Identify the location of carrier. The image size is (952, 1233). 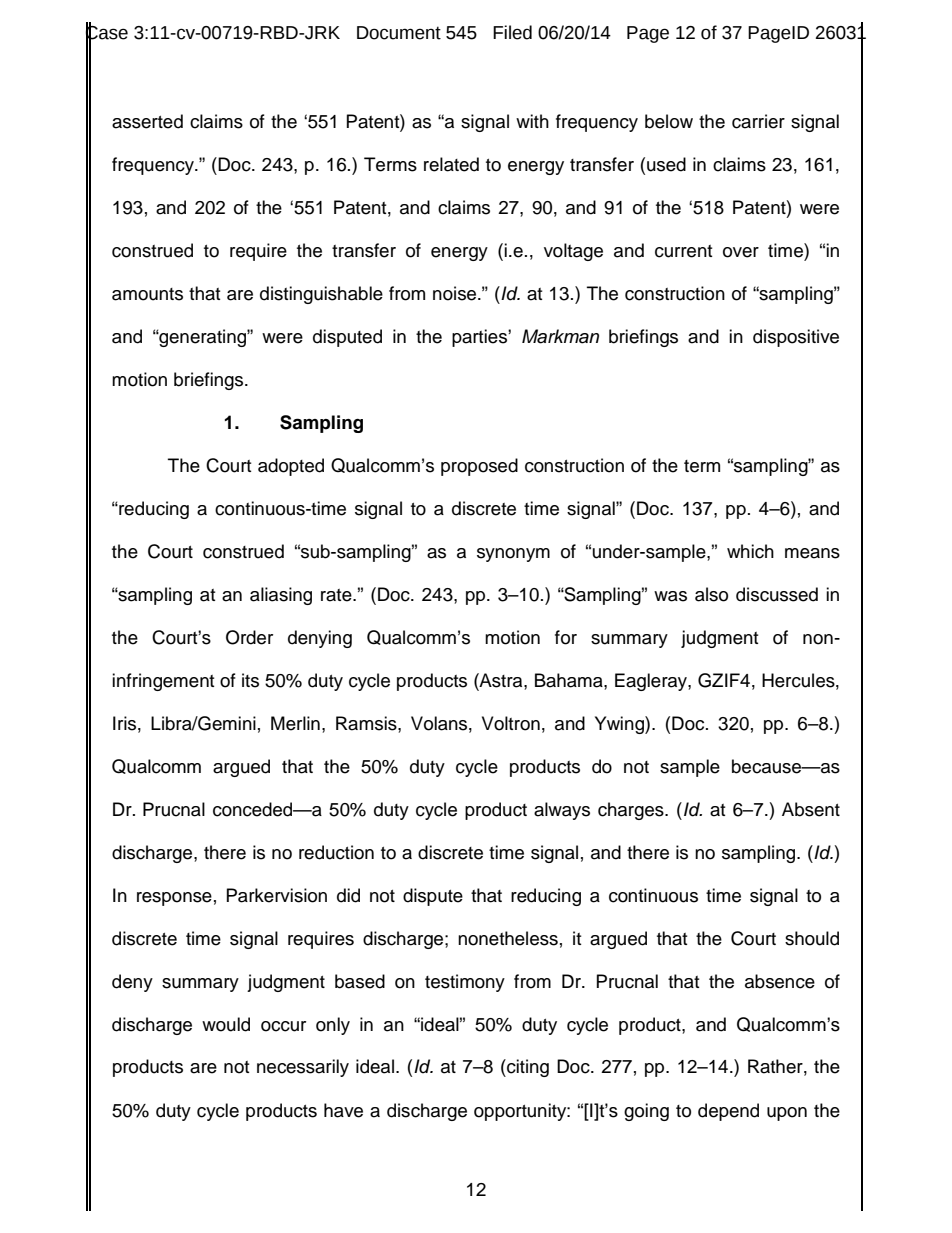
(758, 121).
